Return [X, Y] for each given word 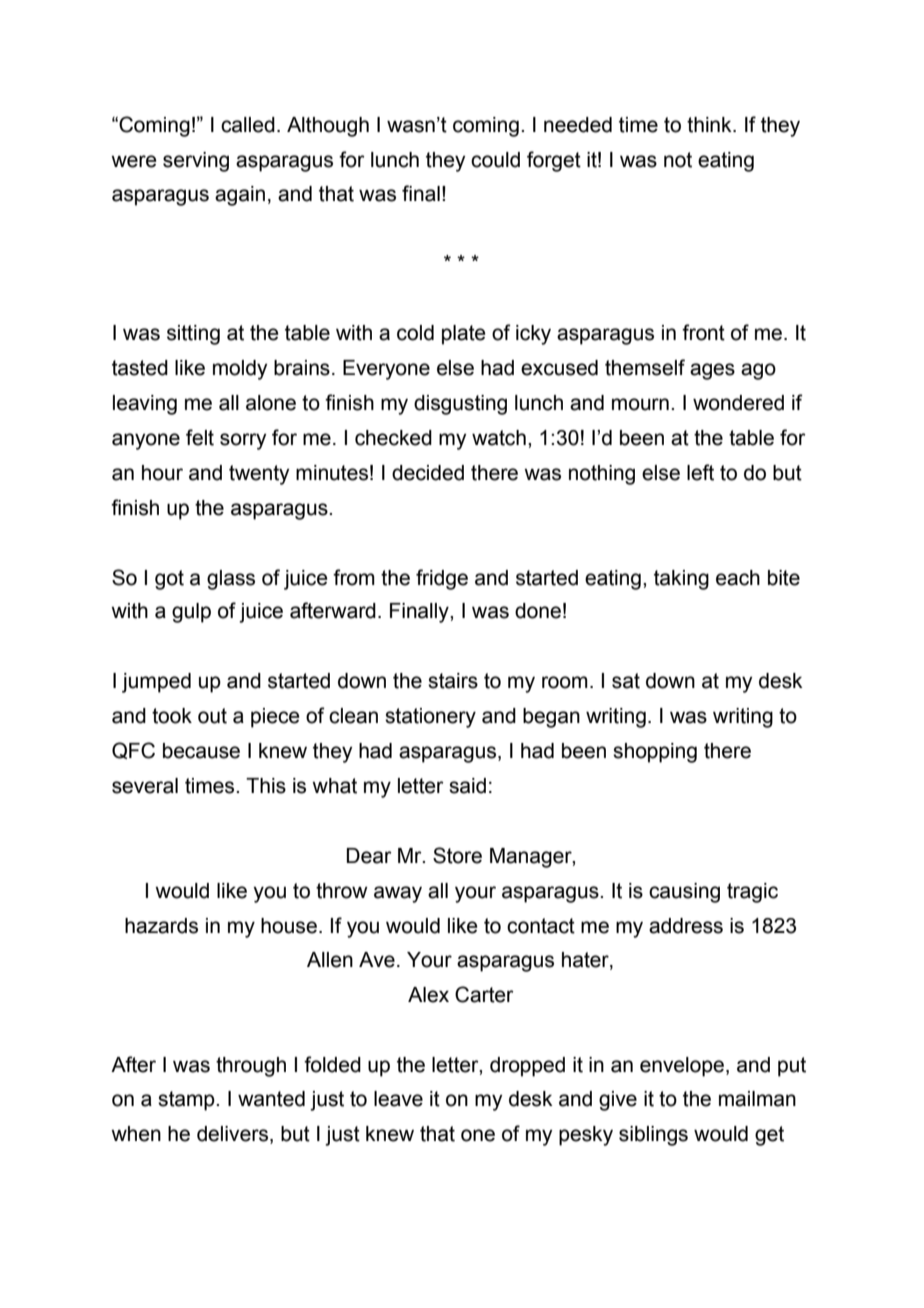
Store [457, 855]
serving [196, 162]
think [710, 125]
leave [398, 1099]
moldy [240, 370]
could [495, 160]
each [738, 578]
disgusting [460, 405]
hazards [161, 926]
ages [712, 371]
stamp [187, 1101]
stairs [453, 681]
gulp [191, 613]
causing [684, 893]
